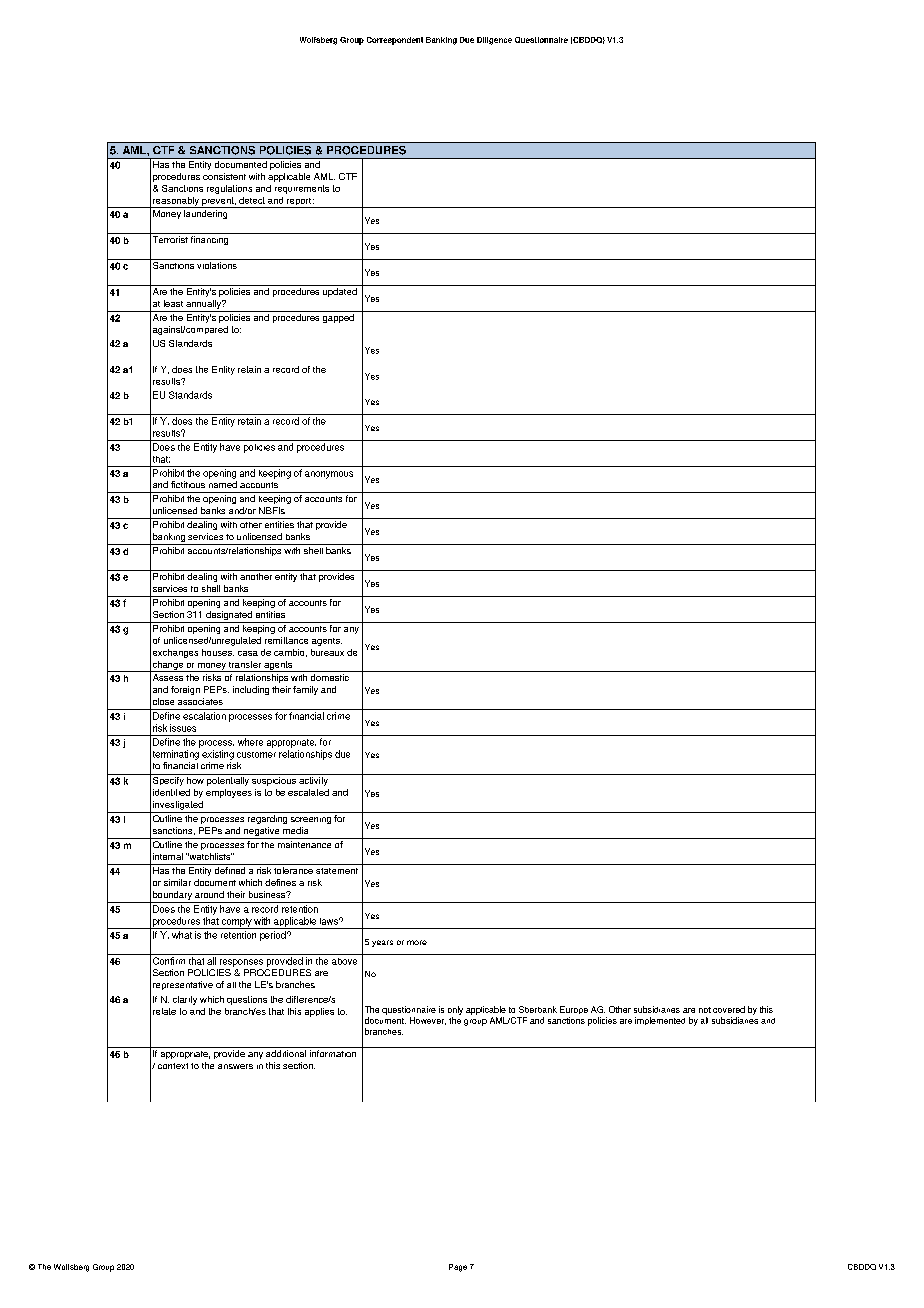  What do you see at coordinates (330, 677) in the screenshot?
I see `domestic` at bounding box center [330, 677].
